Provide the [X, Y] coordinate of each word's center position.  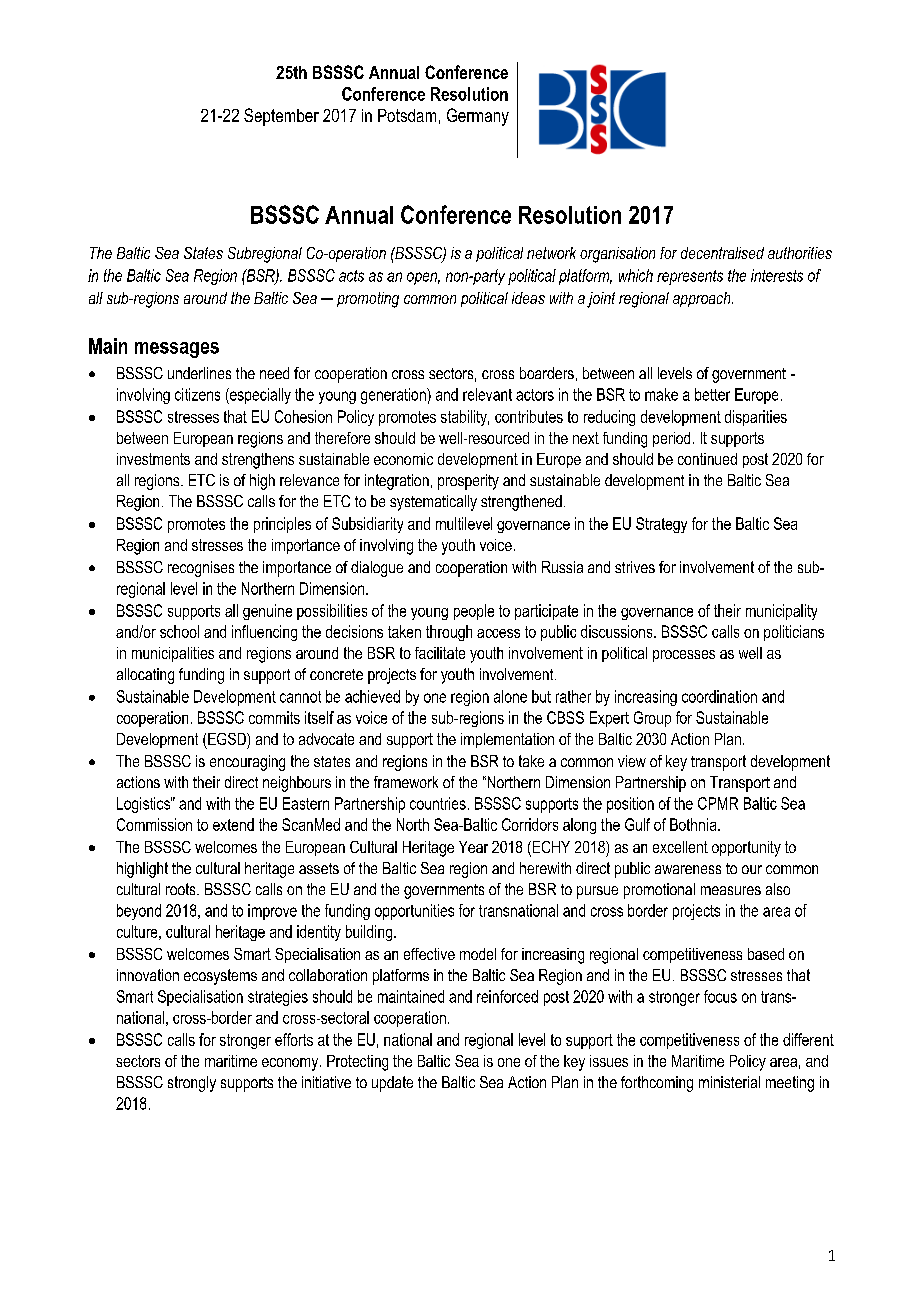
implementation [507, 740]
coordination [719, 696]
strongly [192, 1084]
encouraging [247, 763]
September [281, 117]
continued [707, 459]
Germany [478, 117]
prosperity [468, 482]
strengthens [258, 461]
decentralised [722, 253]
